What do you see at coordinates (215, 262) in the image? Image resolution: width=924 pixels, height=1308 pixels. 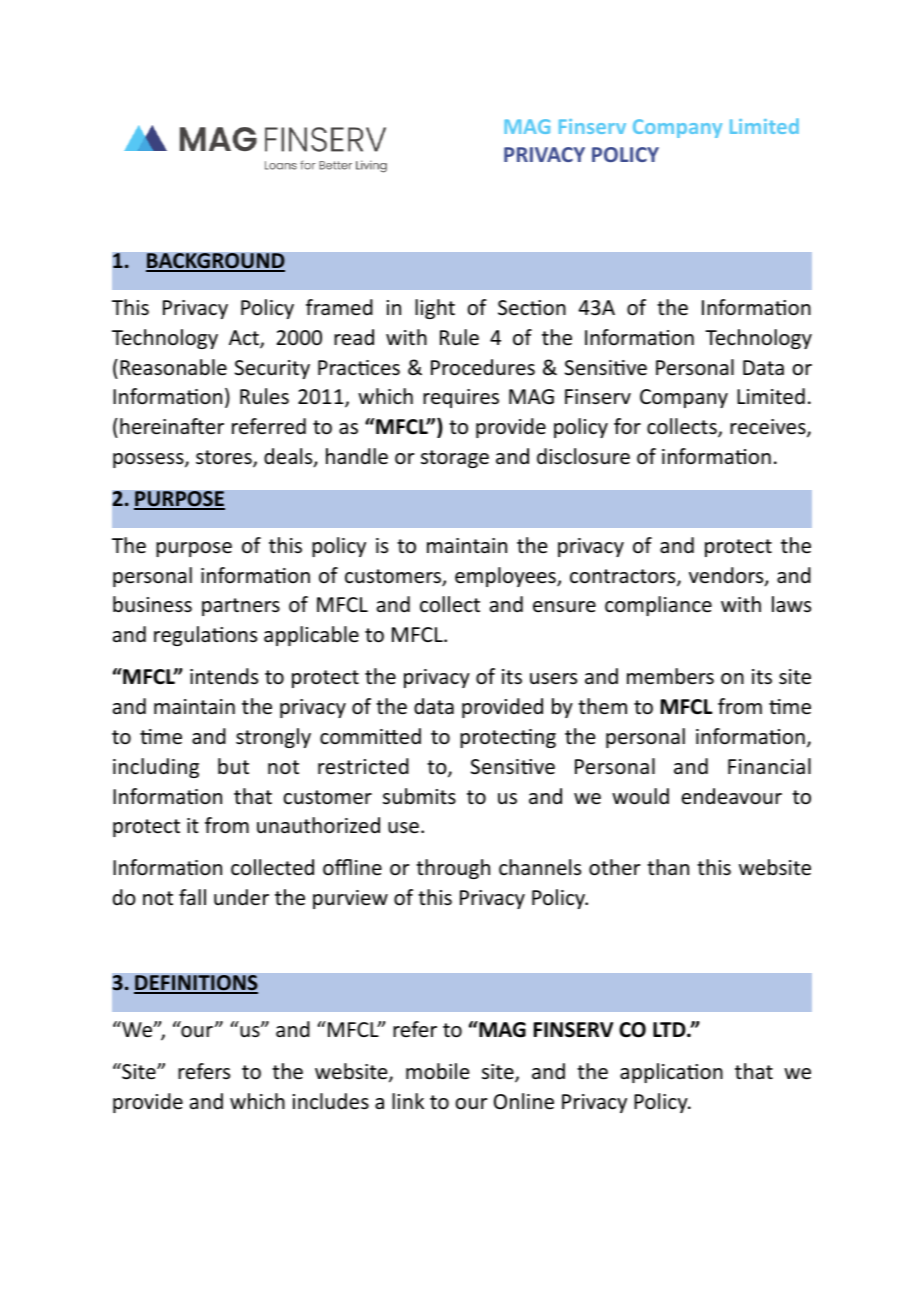 I see `BACKGROUND` at bounding box center [215, 262].
